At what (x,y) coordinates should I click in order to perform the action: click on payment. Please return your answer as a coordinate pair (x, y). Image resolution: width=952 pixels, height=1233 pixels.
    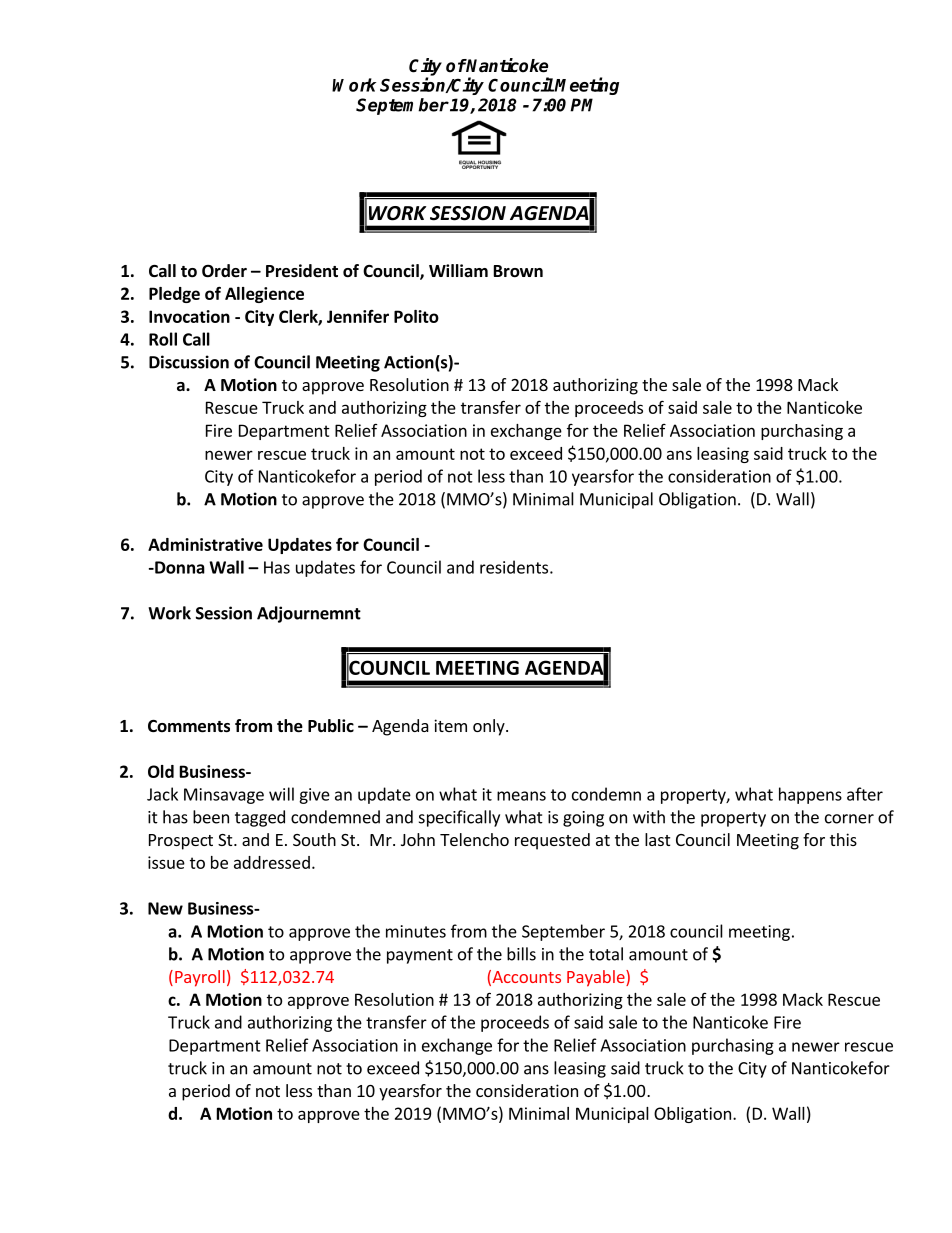
    Looking at the image, I should click on (420, 956).
